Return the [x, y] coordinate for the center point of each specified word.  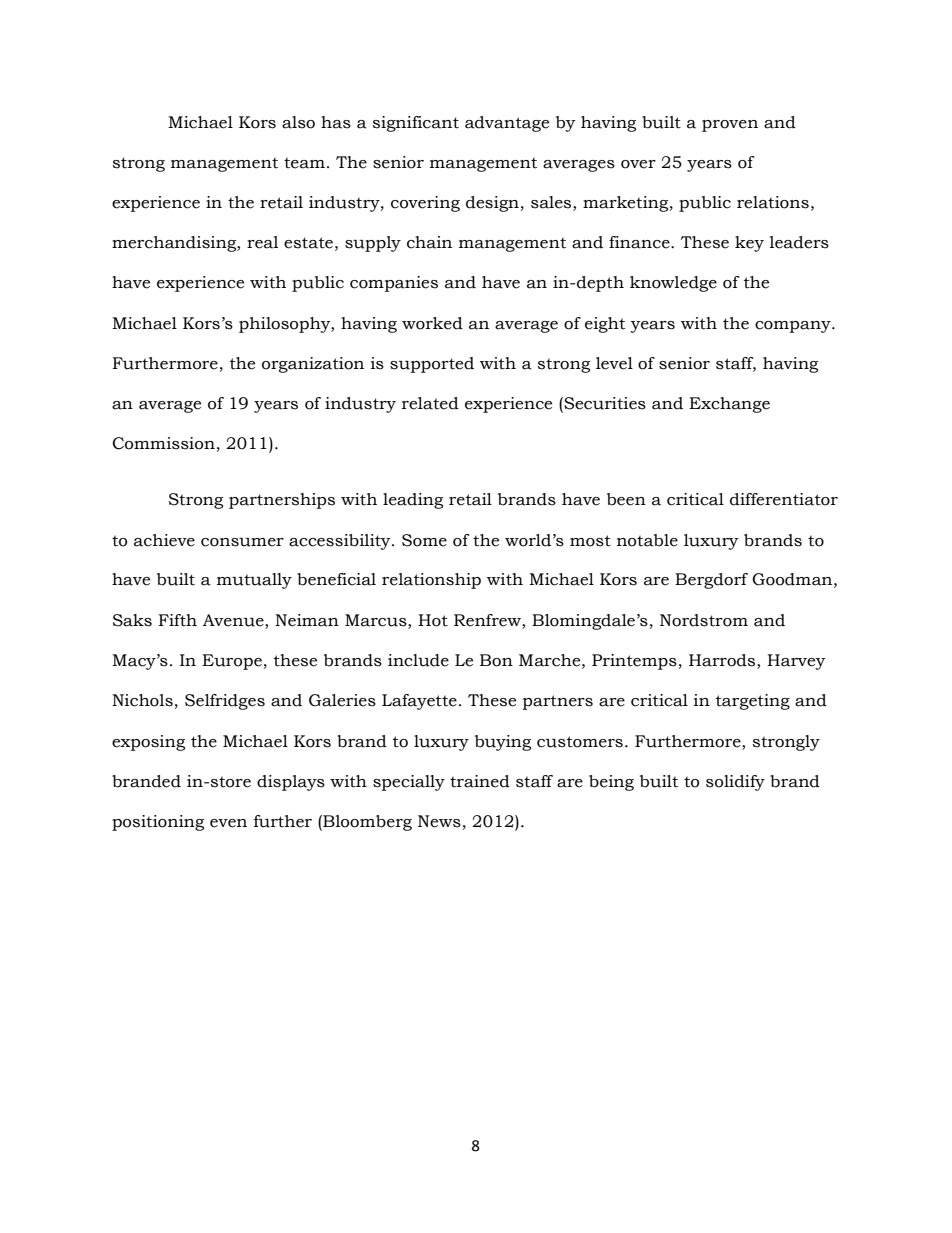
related [430, 403]
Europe [232, 662]
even [228, 823]
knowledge [673, 284]
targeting [753, 702]
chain [429, 242]
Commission [163, 443]
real [262, 242]
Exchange [729, 405]
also [298, 122]
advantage [507, 124]
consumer [242, 542]
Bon [496, 660]
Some [424, 540]
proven [730, 126]
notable [647, 540]
